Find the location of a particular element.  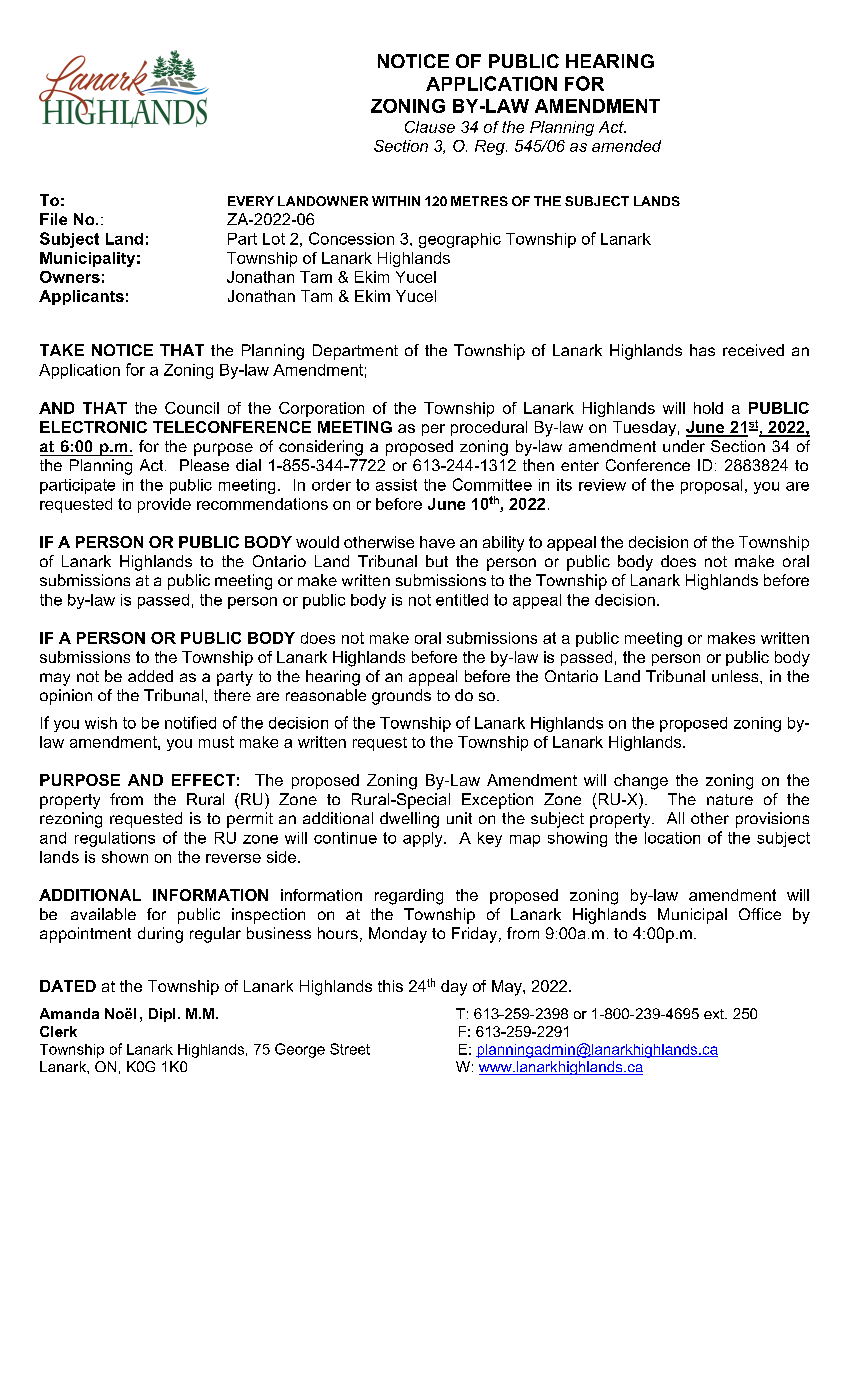

Clause is located at coordinates (430, 127).
